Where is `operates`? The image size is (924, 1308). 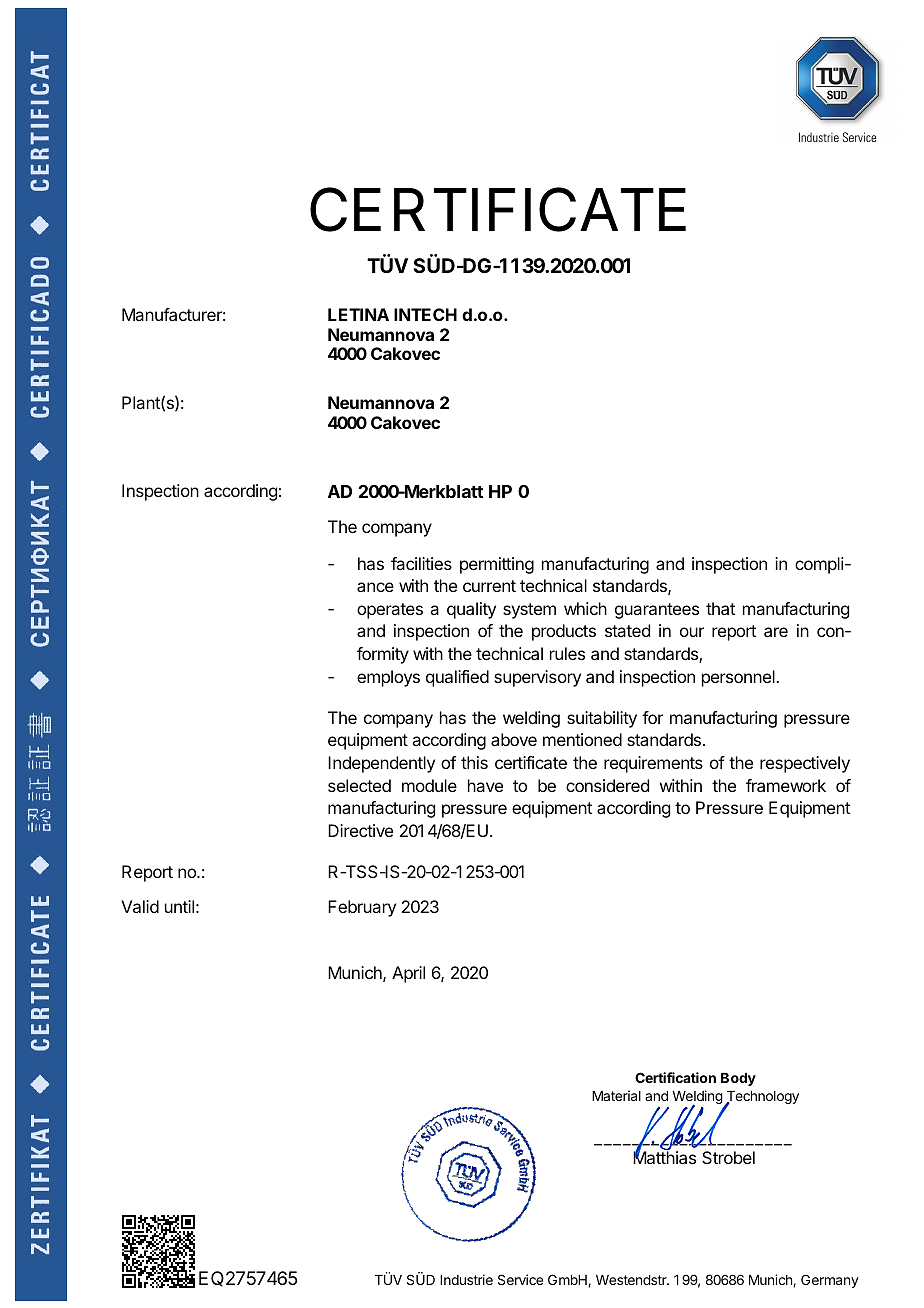 operates is located at coordinates (390, 611).
